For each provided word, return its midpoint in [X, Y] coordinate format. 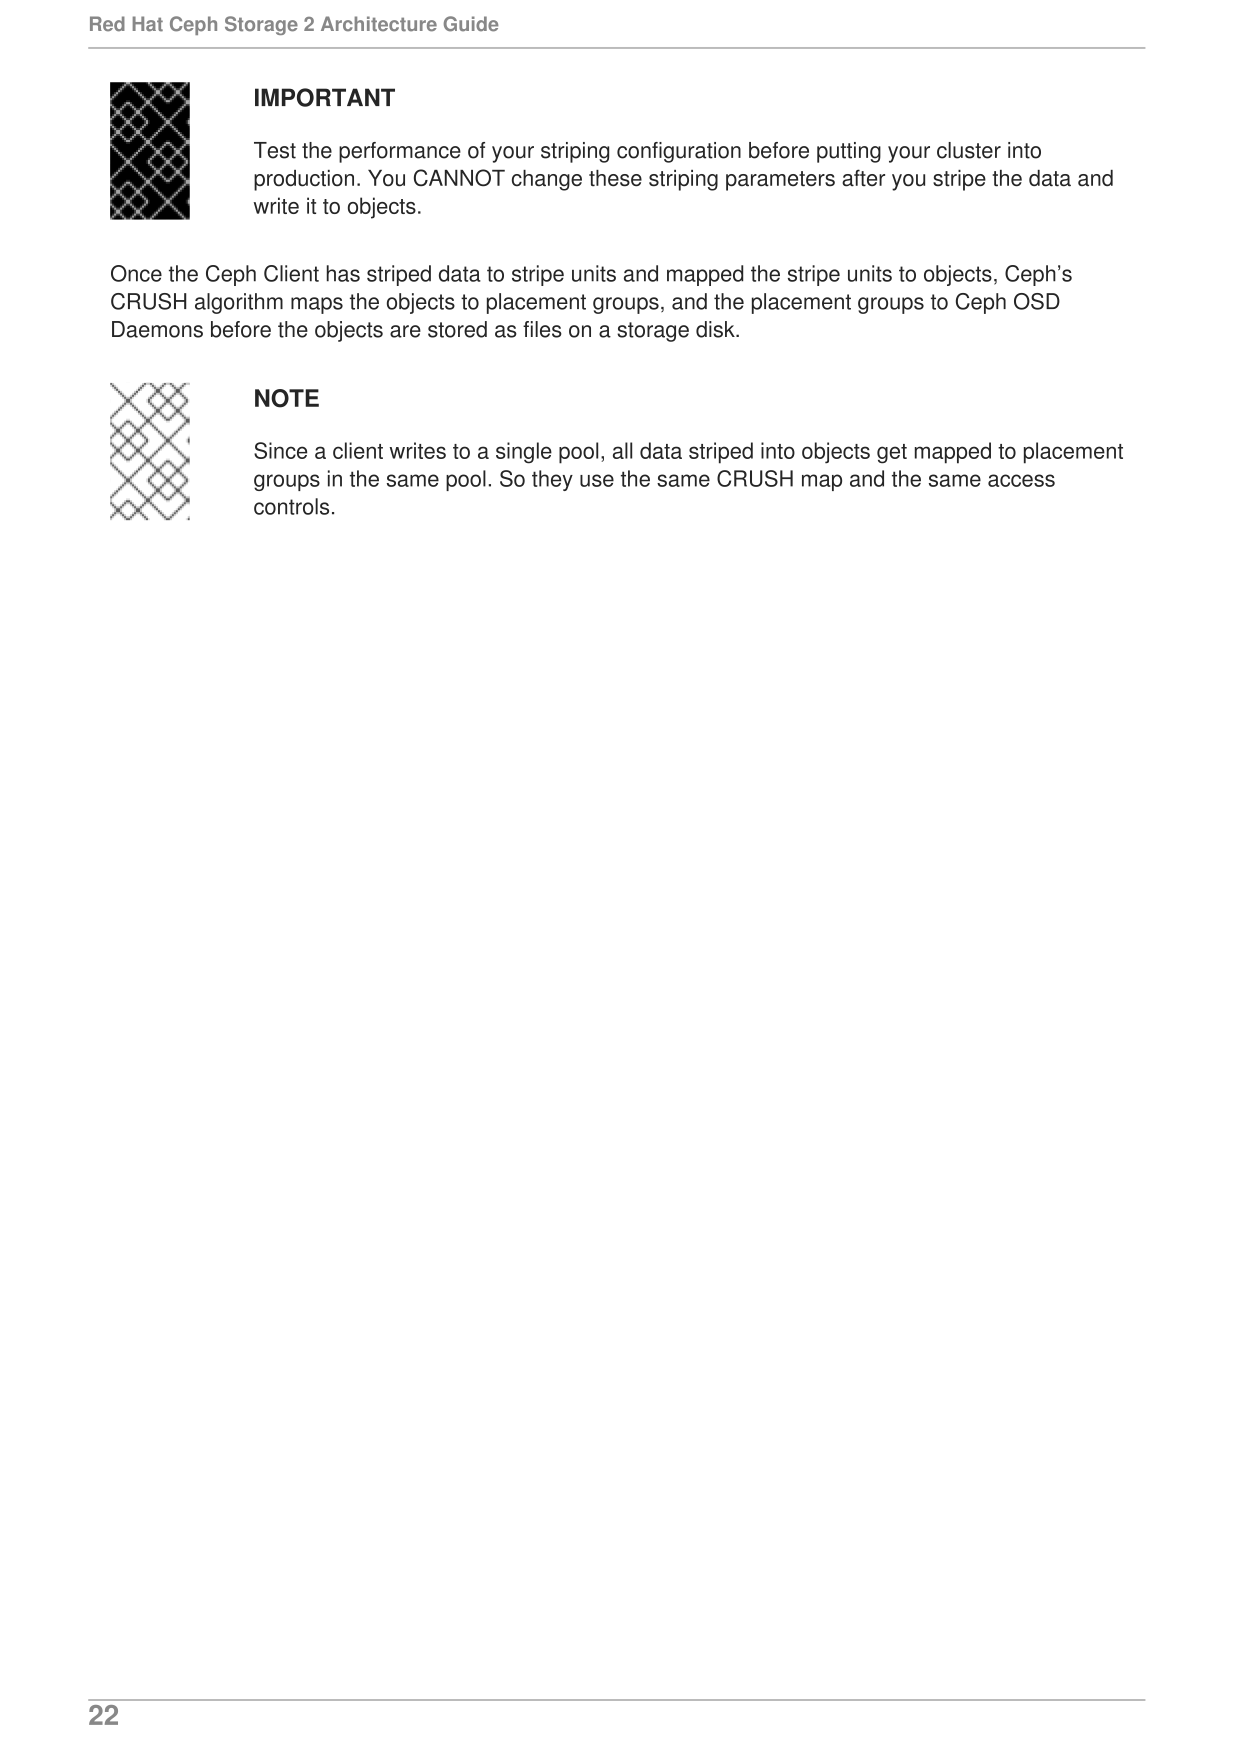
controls [291, 506]
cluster [969, 150]
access [1021, 480]
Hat [148, 24]
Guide [471, 24]
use [597, 480]
